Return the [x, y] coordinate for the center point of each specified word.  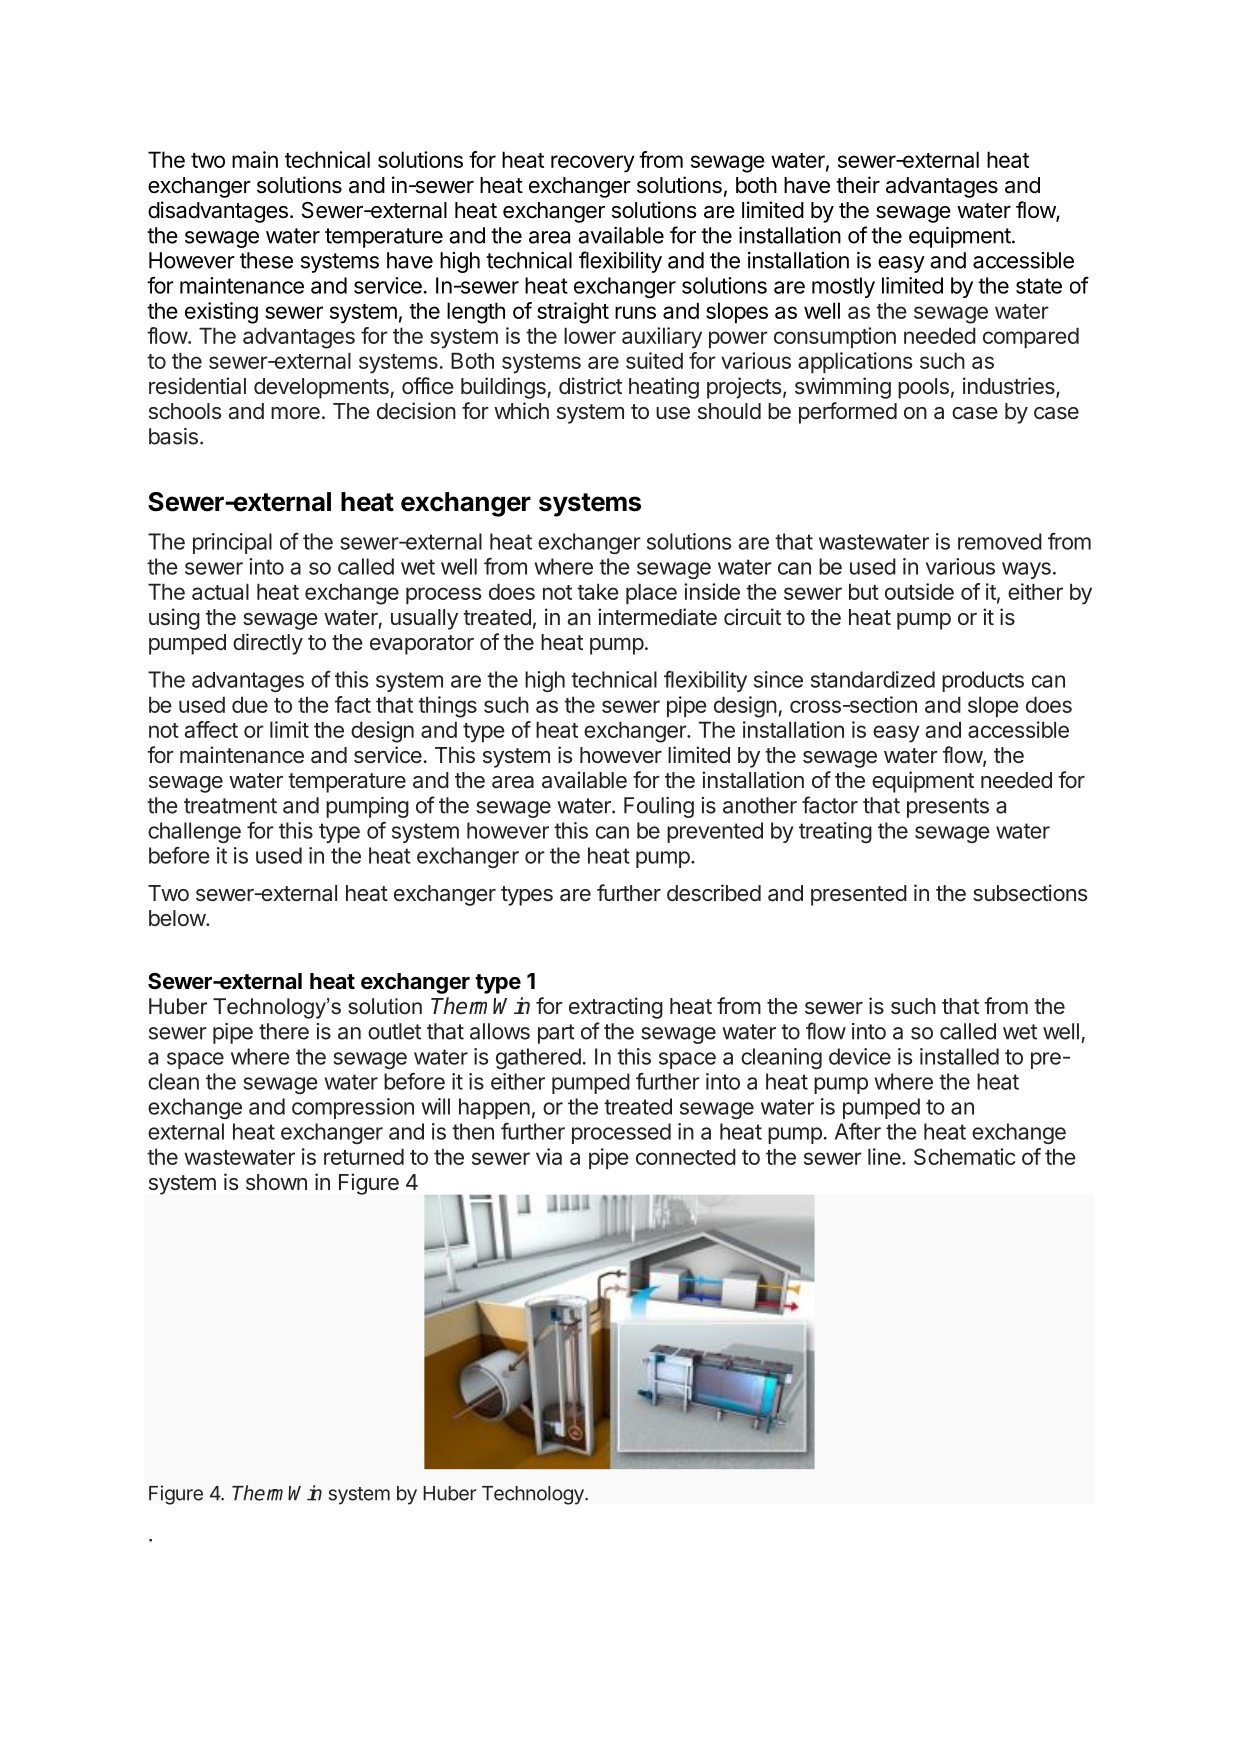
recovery [593, 164]
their [858, 185]
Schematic [964, 1156]
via [549, 1156]
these [266, 260]
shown [276, 1182]
